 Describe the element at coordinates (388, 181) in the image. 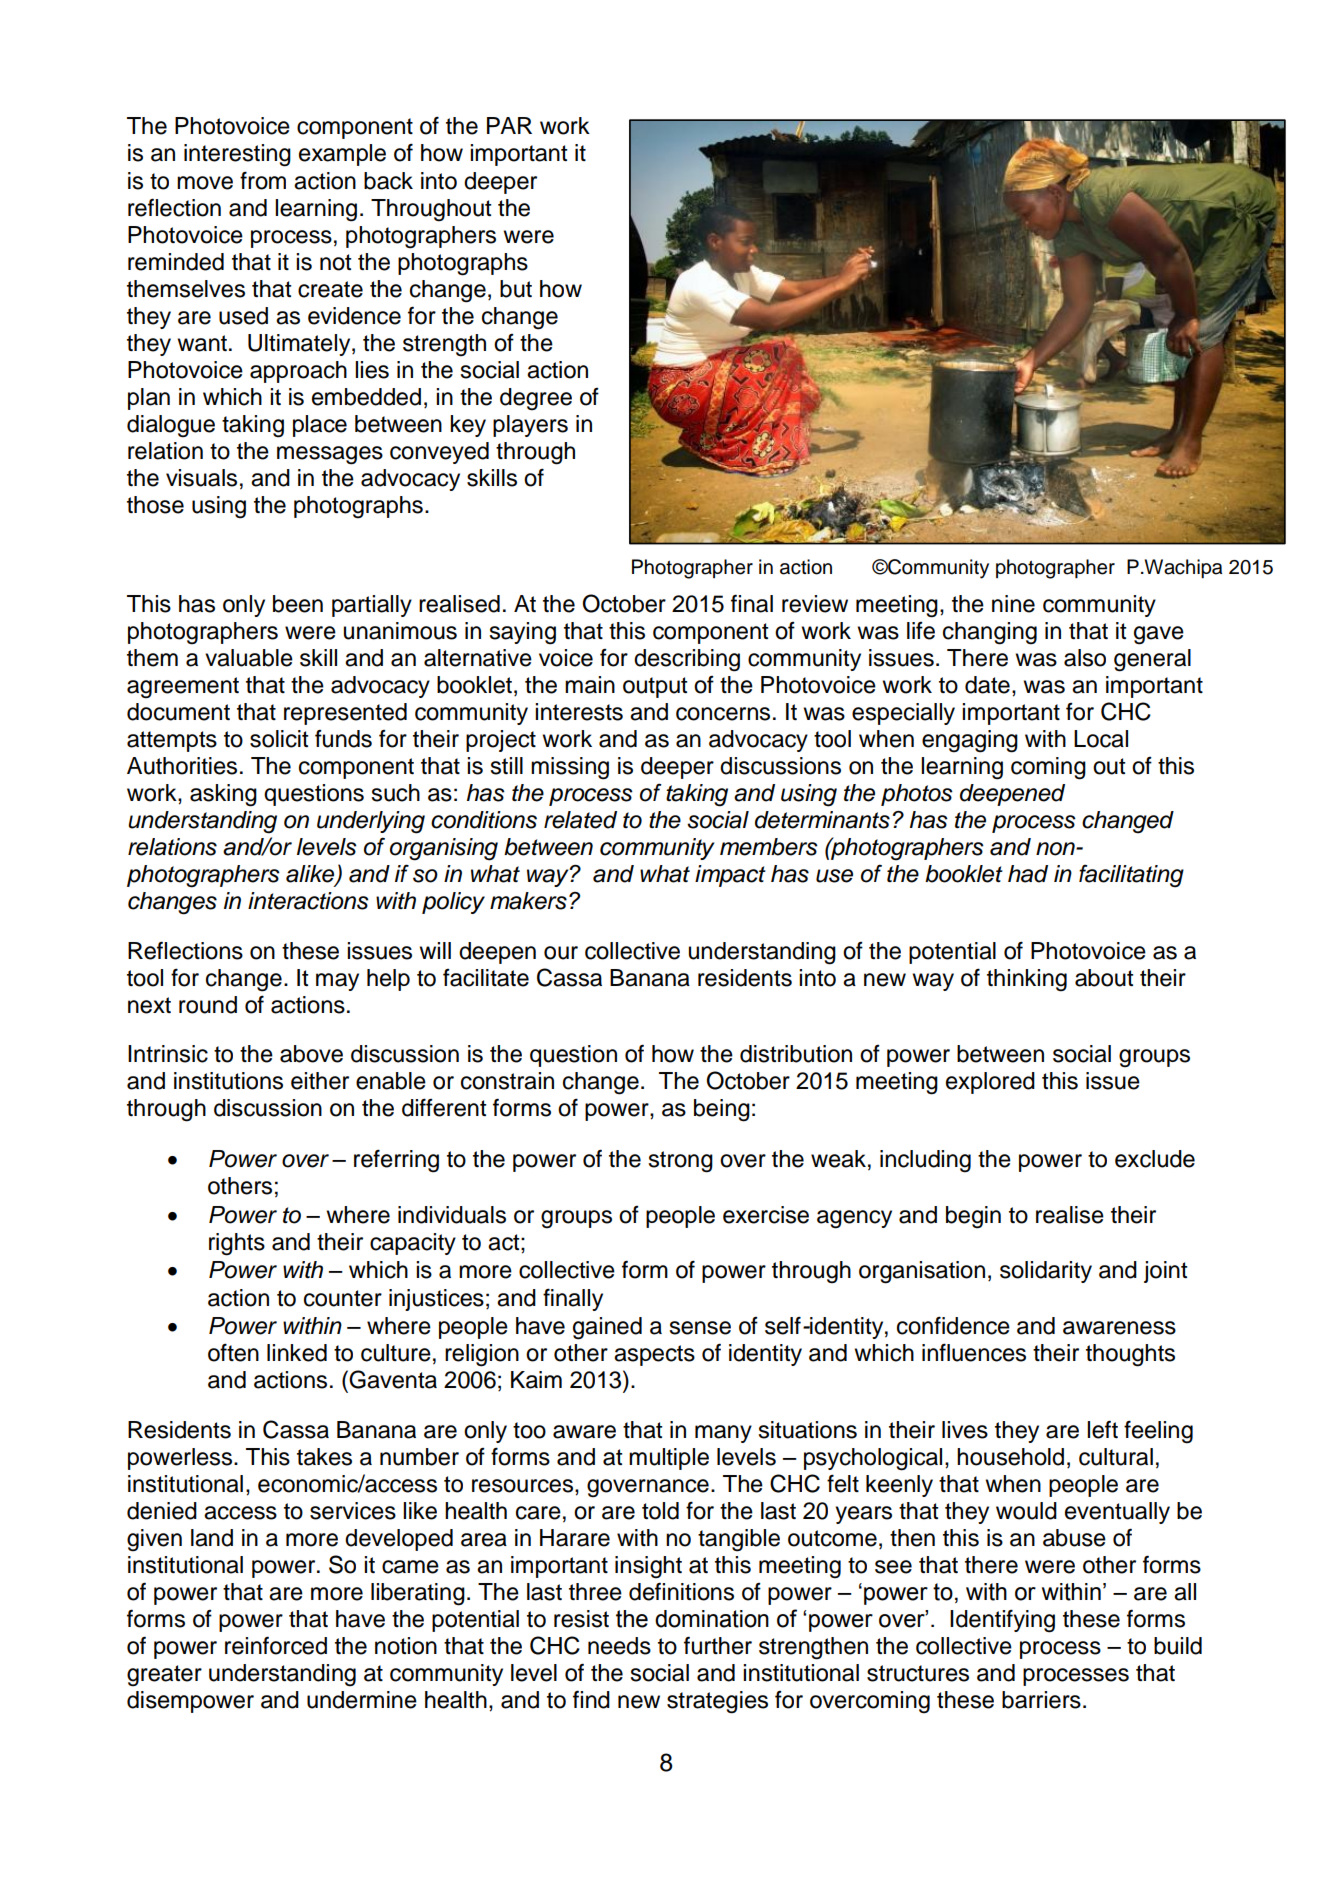

I see `back` at that location.
